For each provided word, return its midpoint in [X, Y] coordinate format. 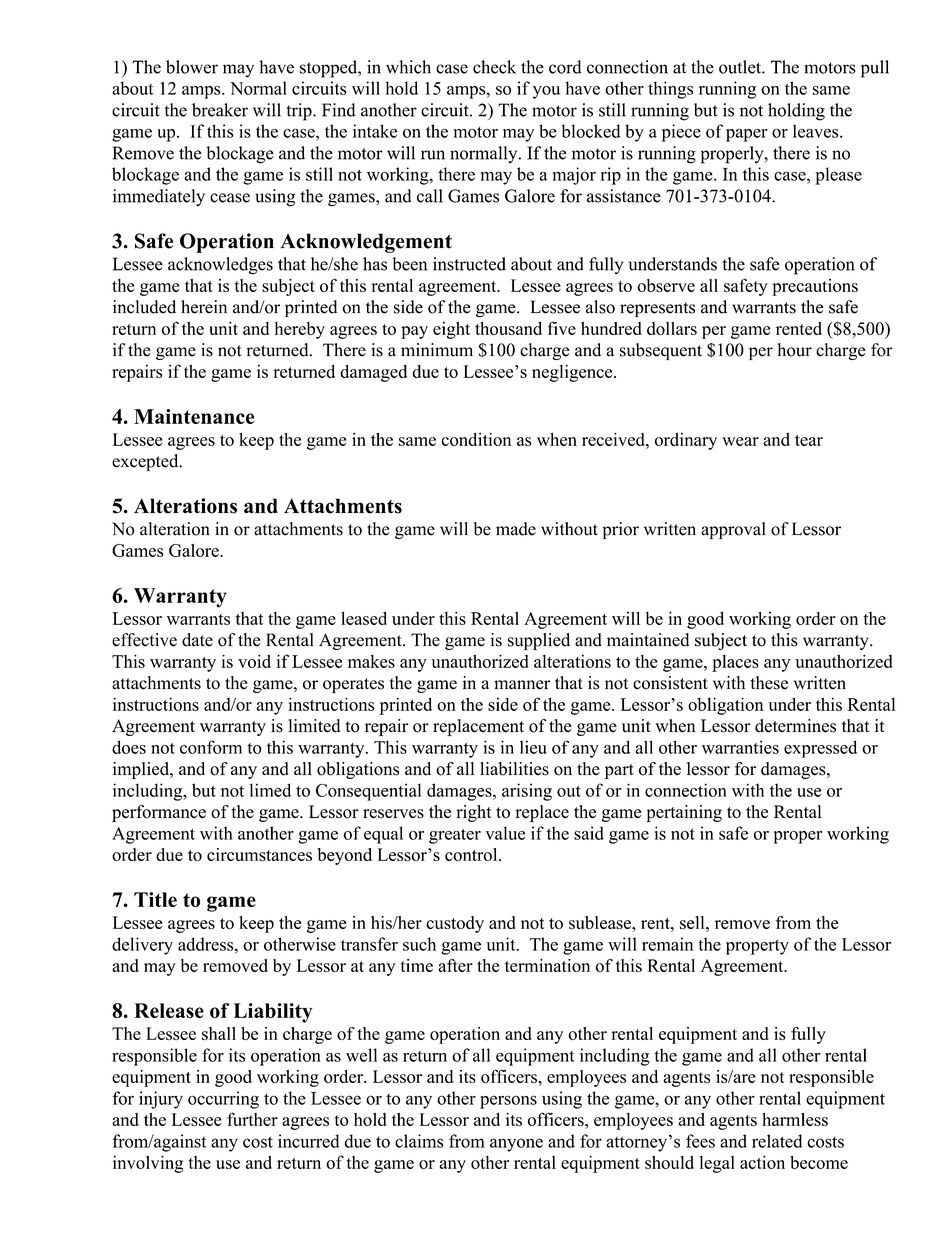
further [252, 1119]
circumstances [259, 854]
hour [795, 350]
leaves [817, 131]
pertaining [684, 813]
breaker [220, 110]
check [494, 67]
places [735, 663]
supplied [539, 641]
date [197, 640]
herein [204, 307]
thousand [508, 328]
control [472, 854]
